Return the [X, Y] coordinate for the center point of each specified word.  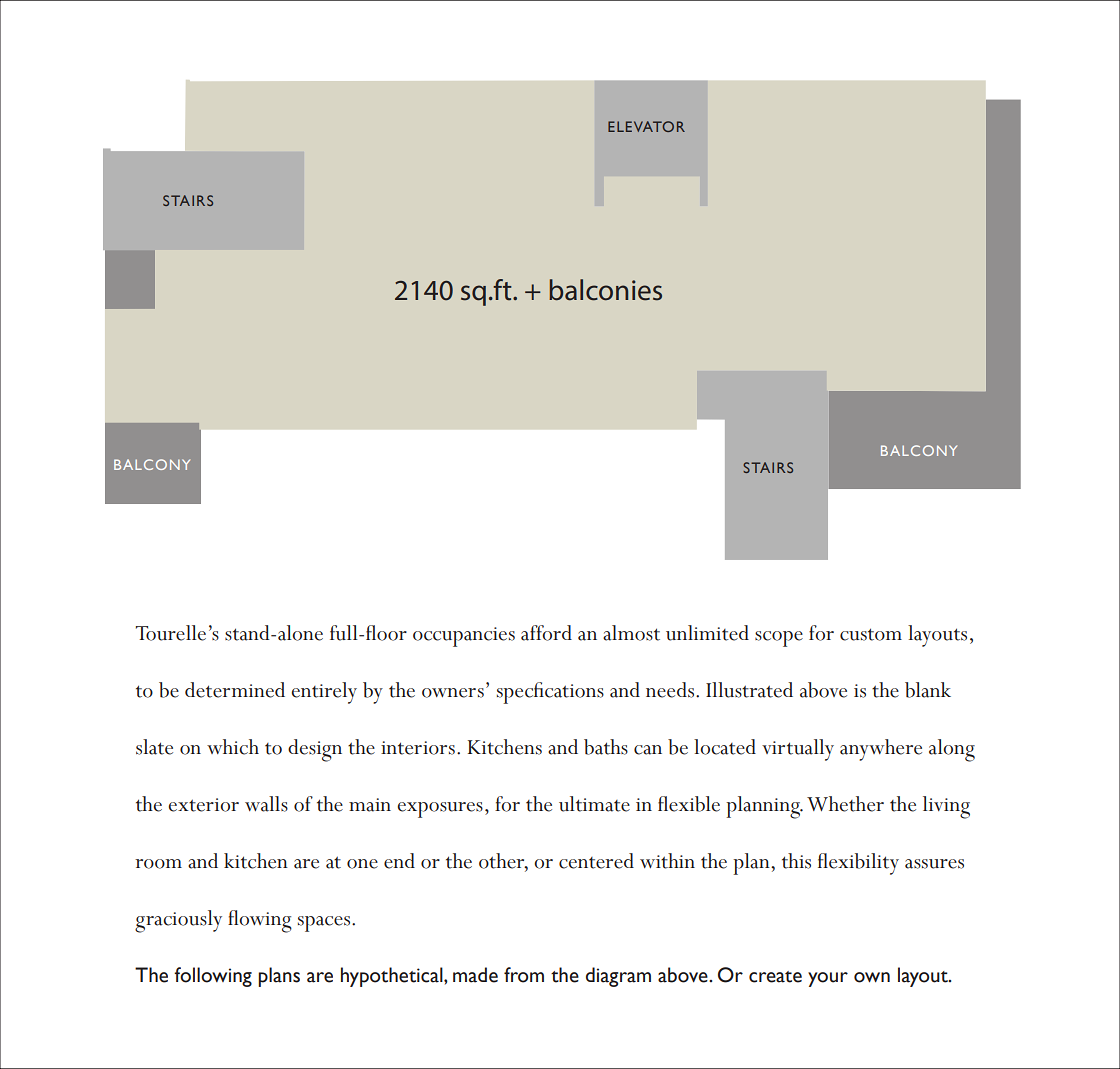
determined [235, 690]
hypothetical [393, 977]
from [524, 975]
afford [546, 633]
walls [266, 804]
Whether [845, 804]
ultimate [594, 804]
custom [871, 634]
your [828, 979]
